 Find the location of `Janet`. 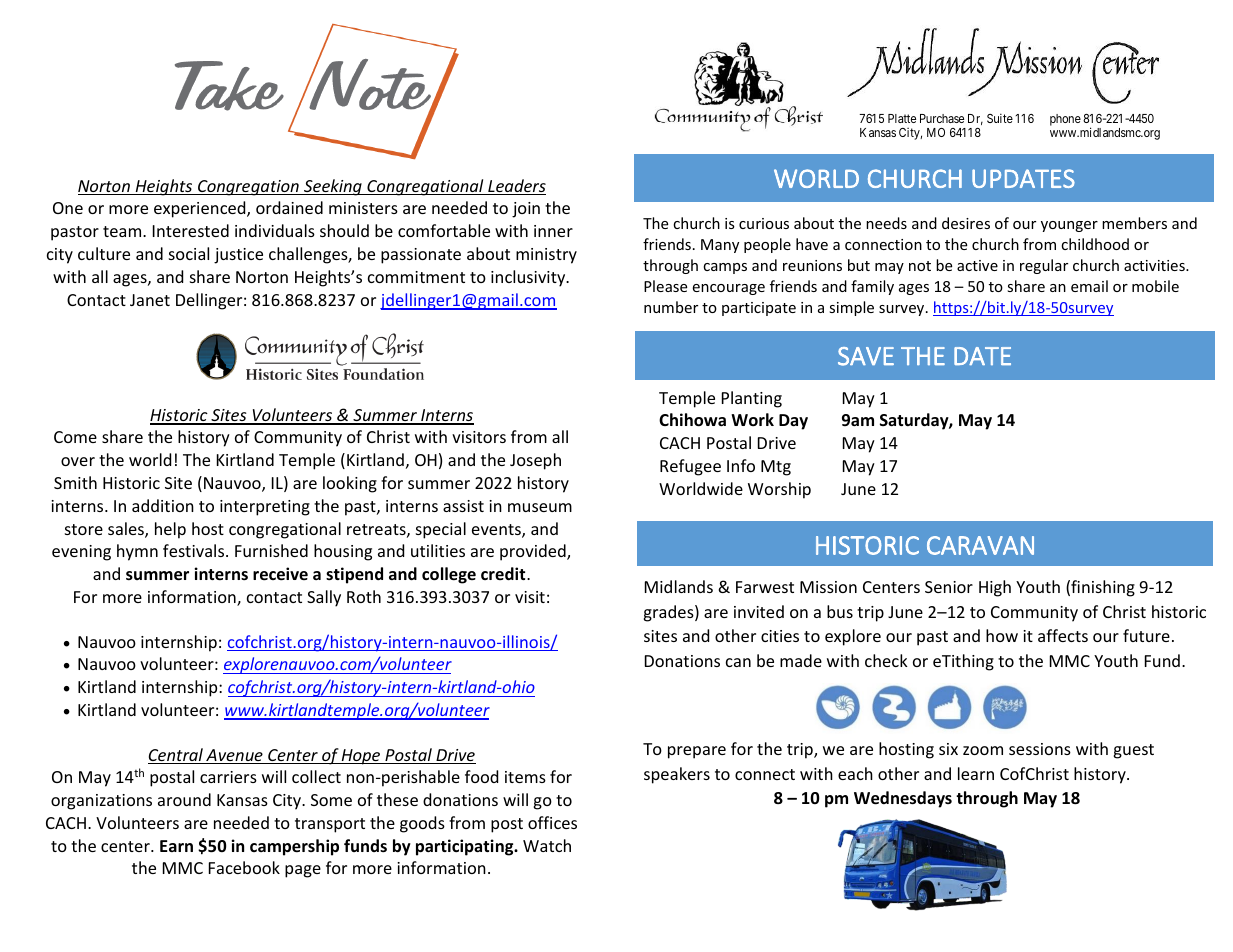

Janet is located at coordinates (150, 300).
